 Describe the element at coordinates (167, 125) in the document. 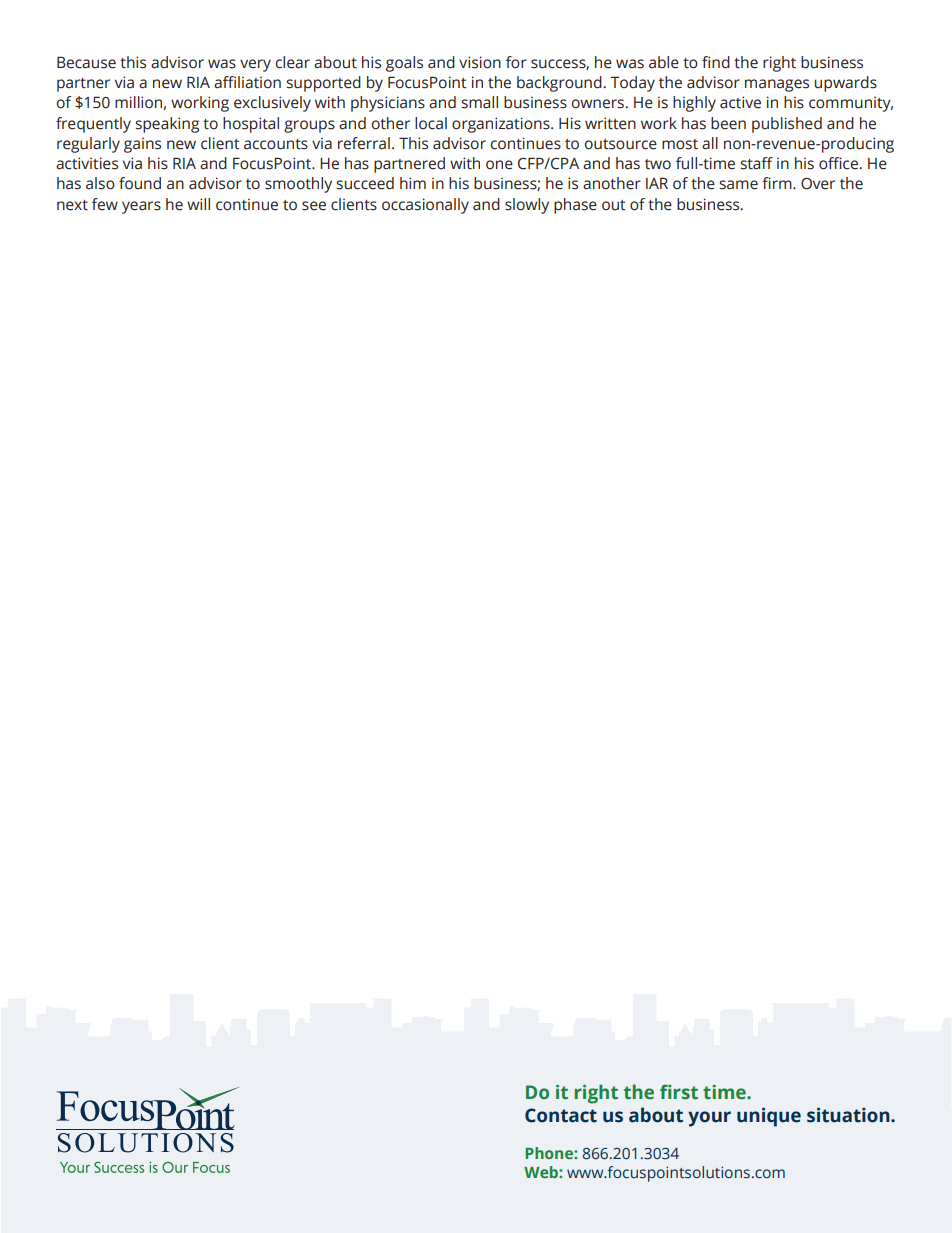

I see `speaking` at that location.
